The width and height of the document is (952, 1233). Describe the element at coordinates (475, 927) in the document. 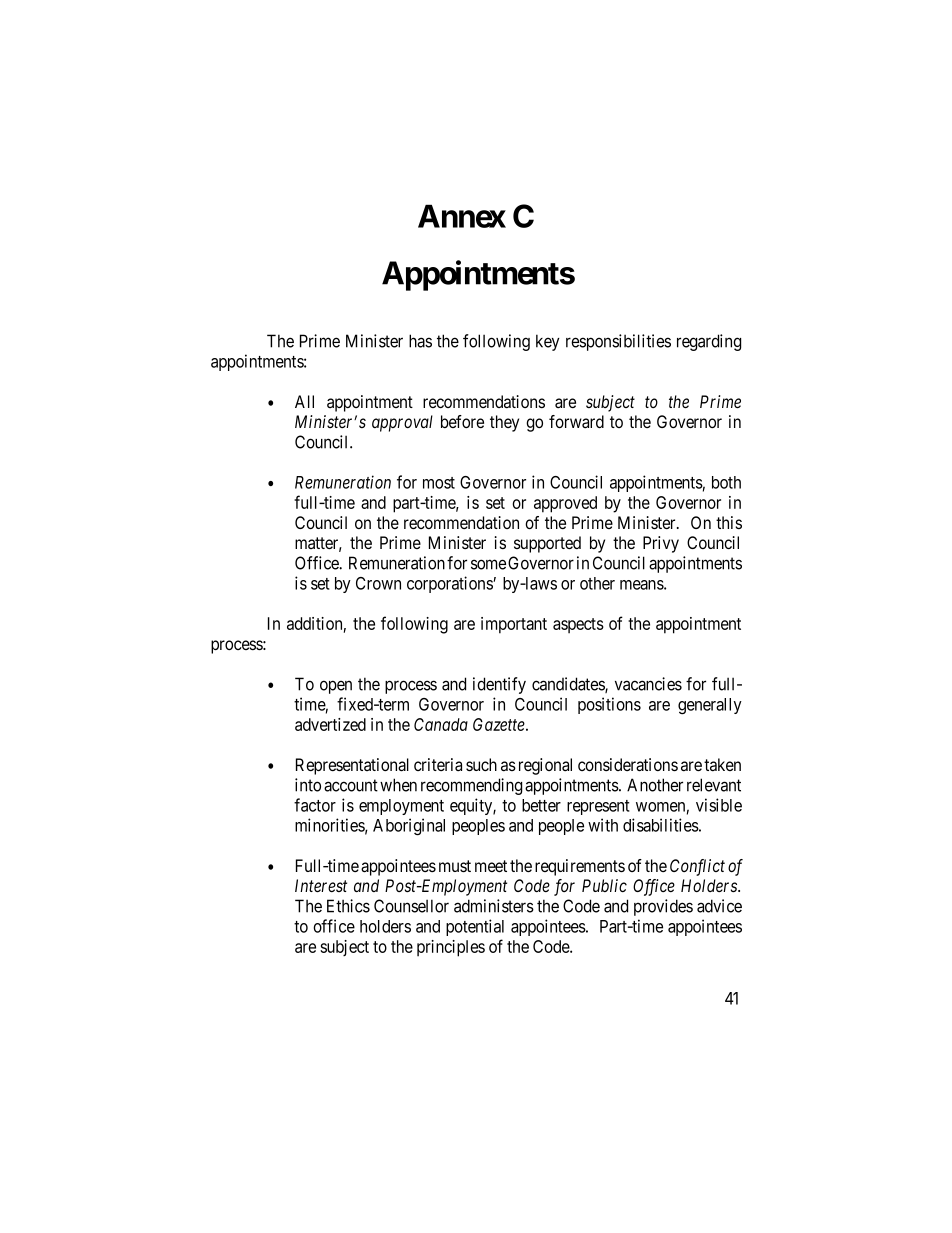

I see `potential` at that location.
